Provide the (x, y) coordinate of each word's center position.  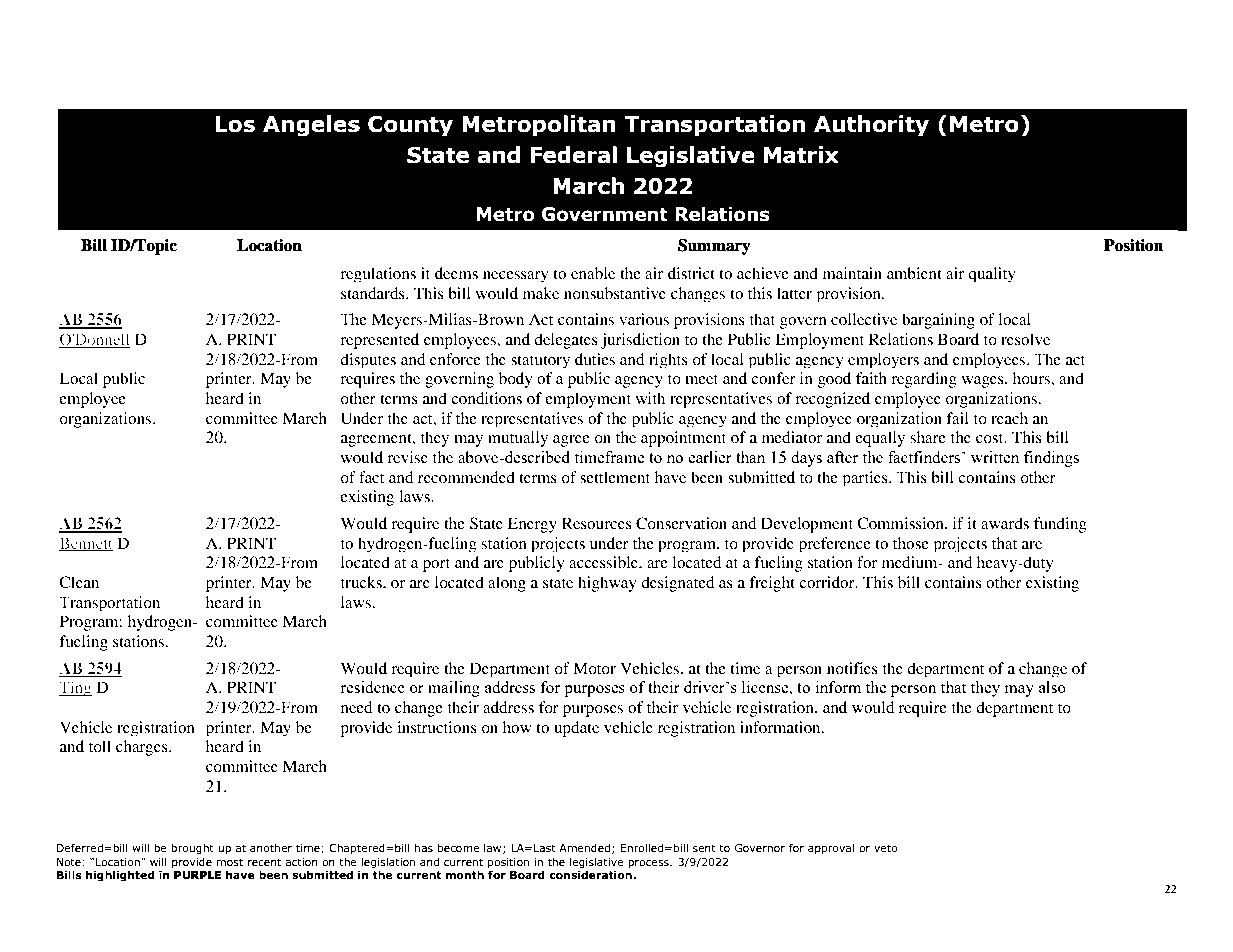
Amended (584, 847)
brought (192, 849)
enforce (455, 359)
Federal (573, 155)
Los (235, 124)
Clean (79, 582)
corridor (828, 582)
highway (607, 584)
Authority (871, 126)
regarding (924, 380)
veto (886, 848)
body (516, 380)
